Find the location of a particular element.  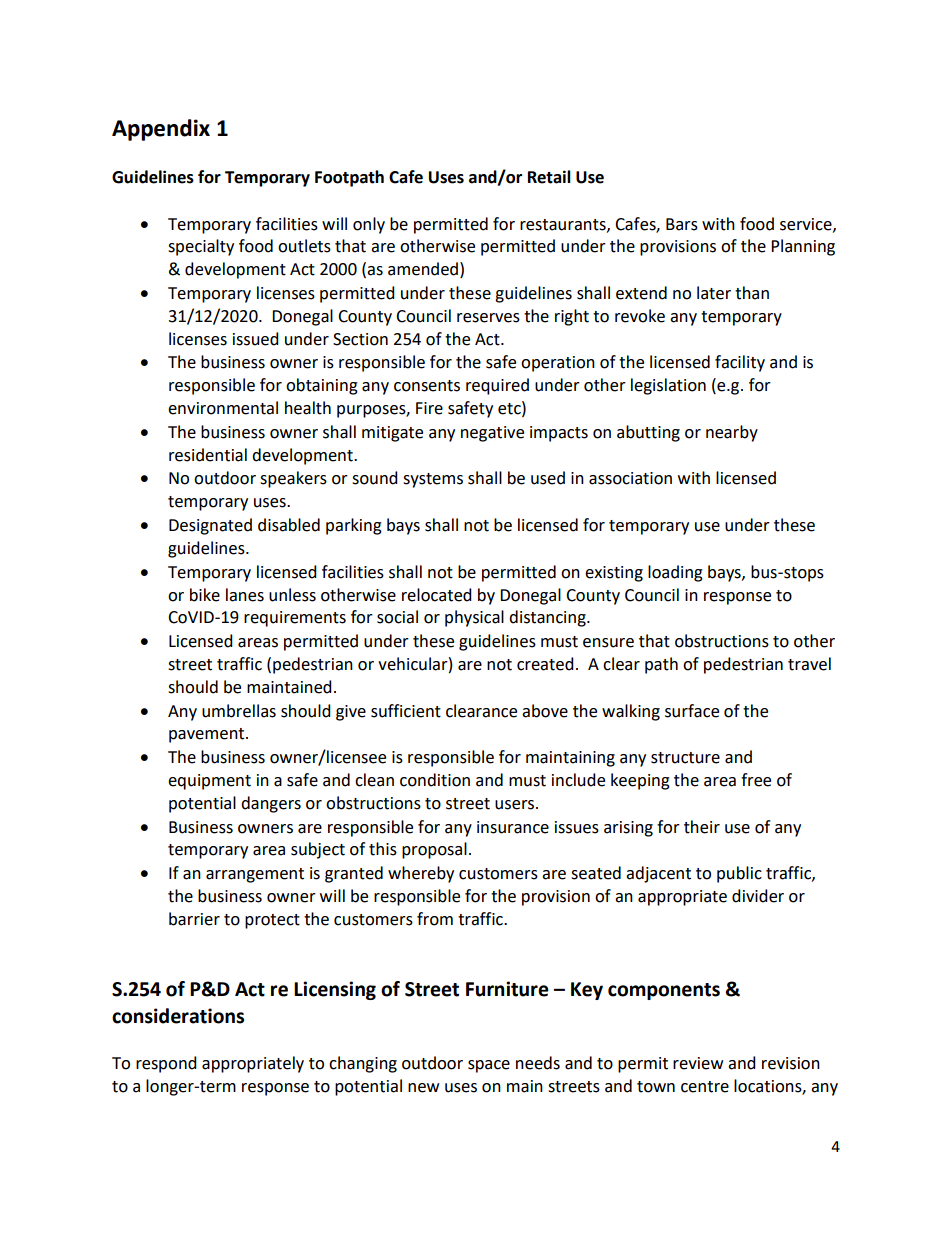

required is located at coordinates (497, 386).
